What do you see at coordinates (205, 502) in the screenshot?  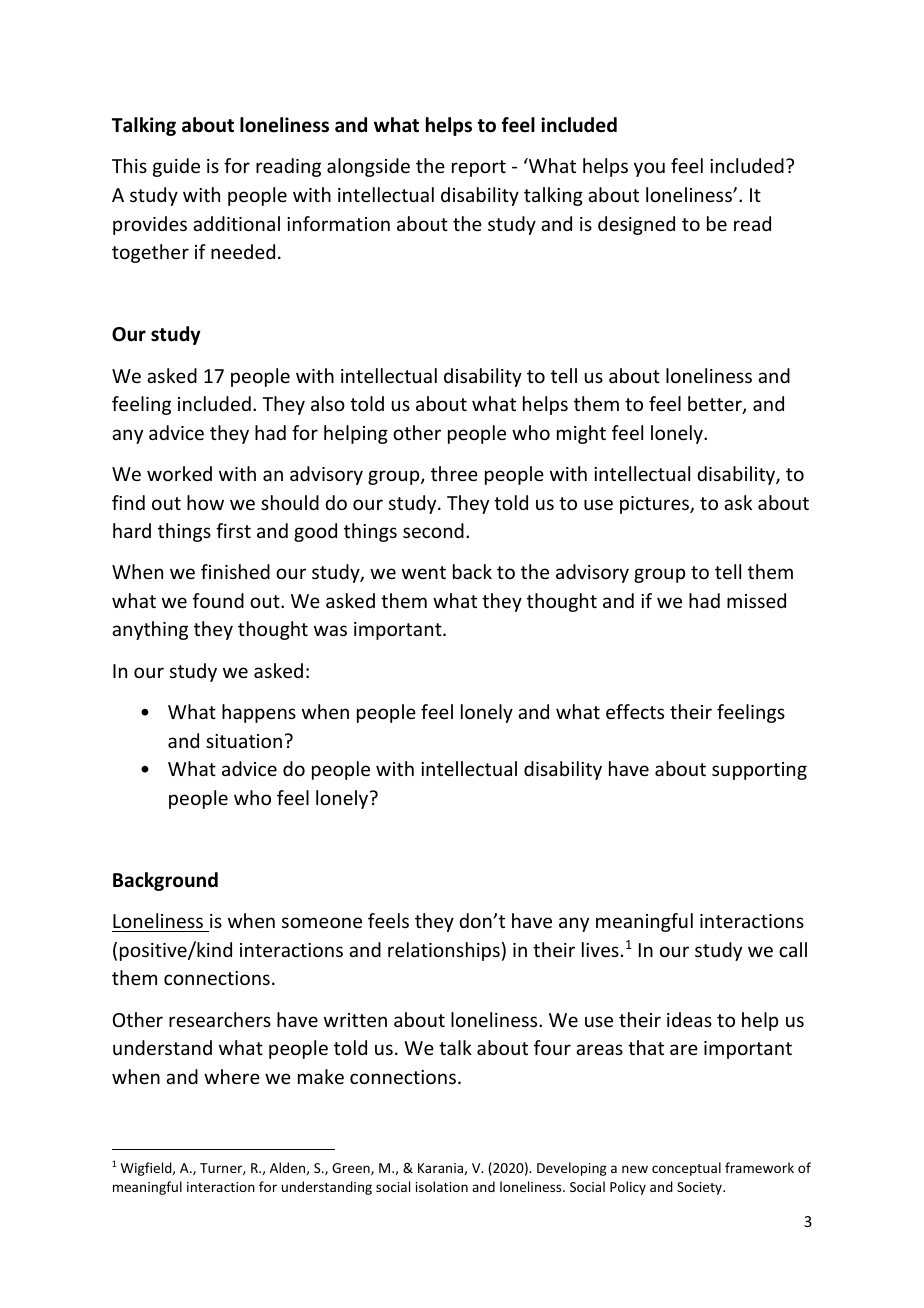 I see `how` at bounding box center [205, 502].
